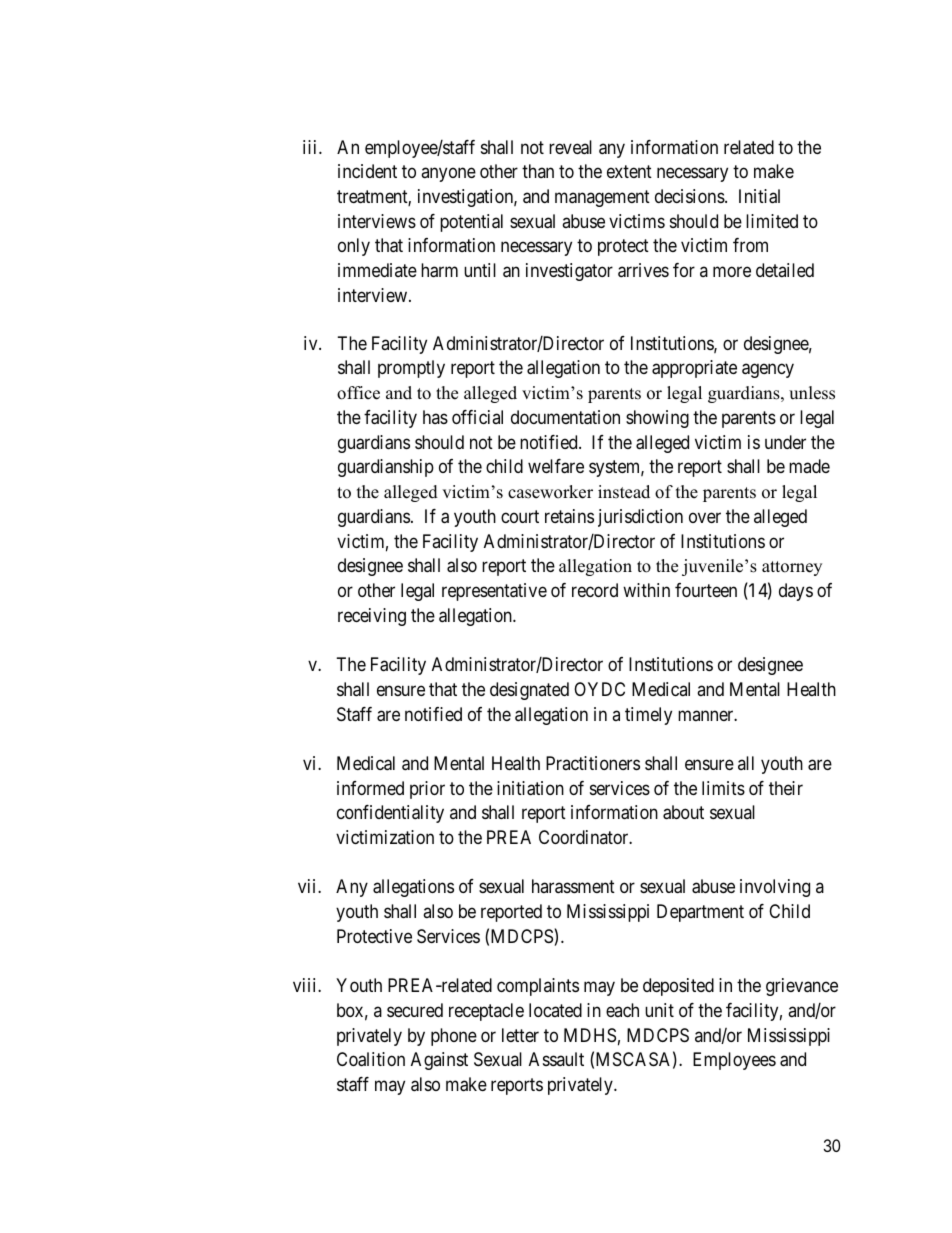 The width and height of the image is (952, 1233). What do you see at coordinates (538, 171) in the image?
I see `than` at bounding box center [538, 171].
